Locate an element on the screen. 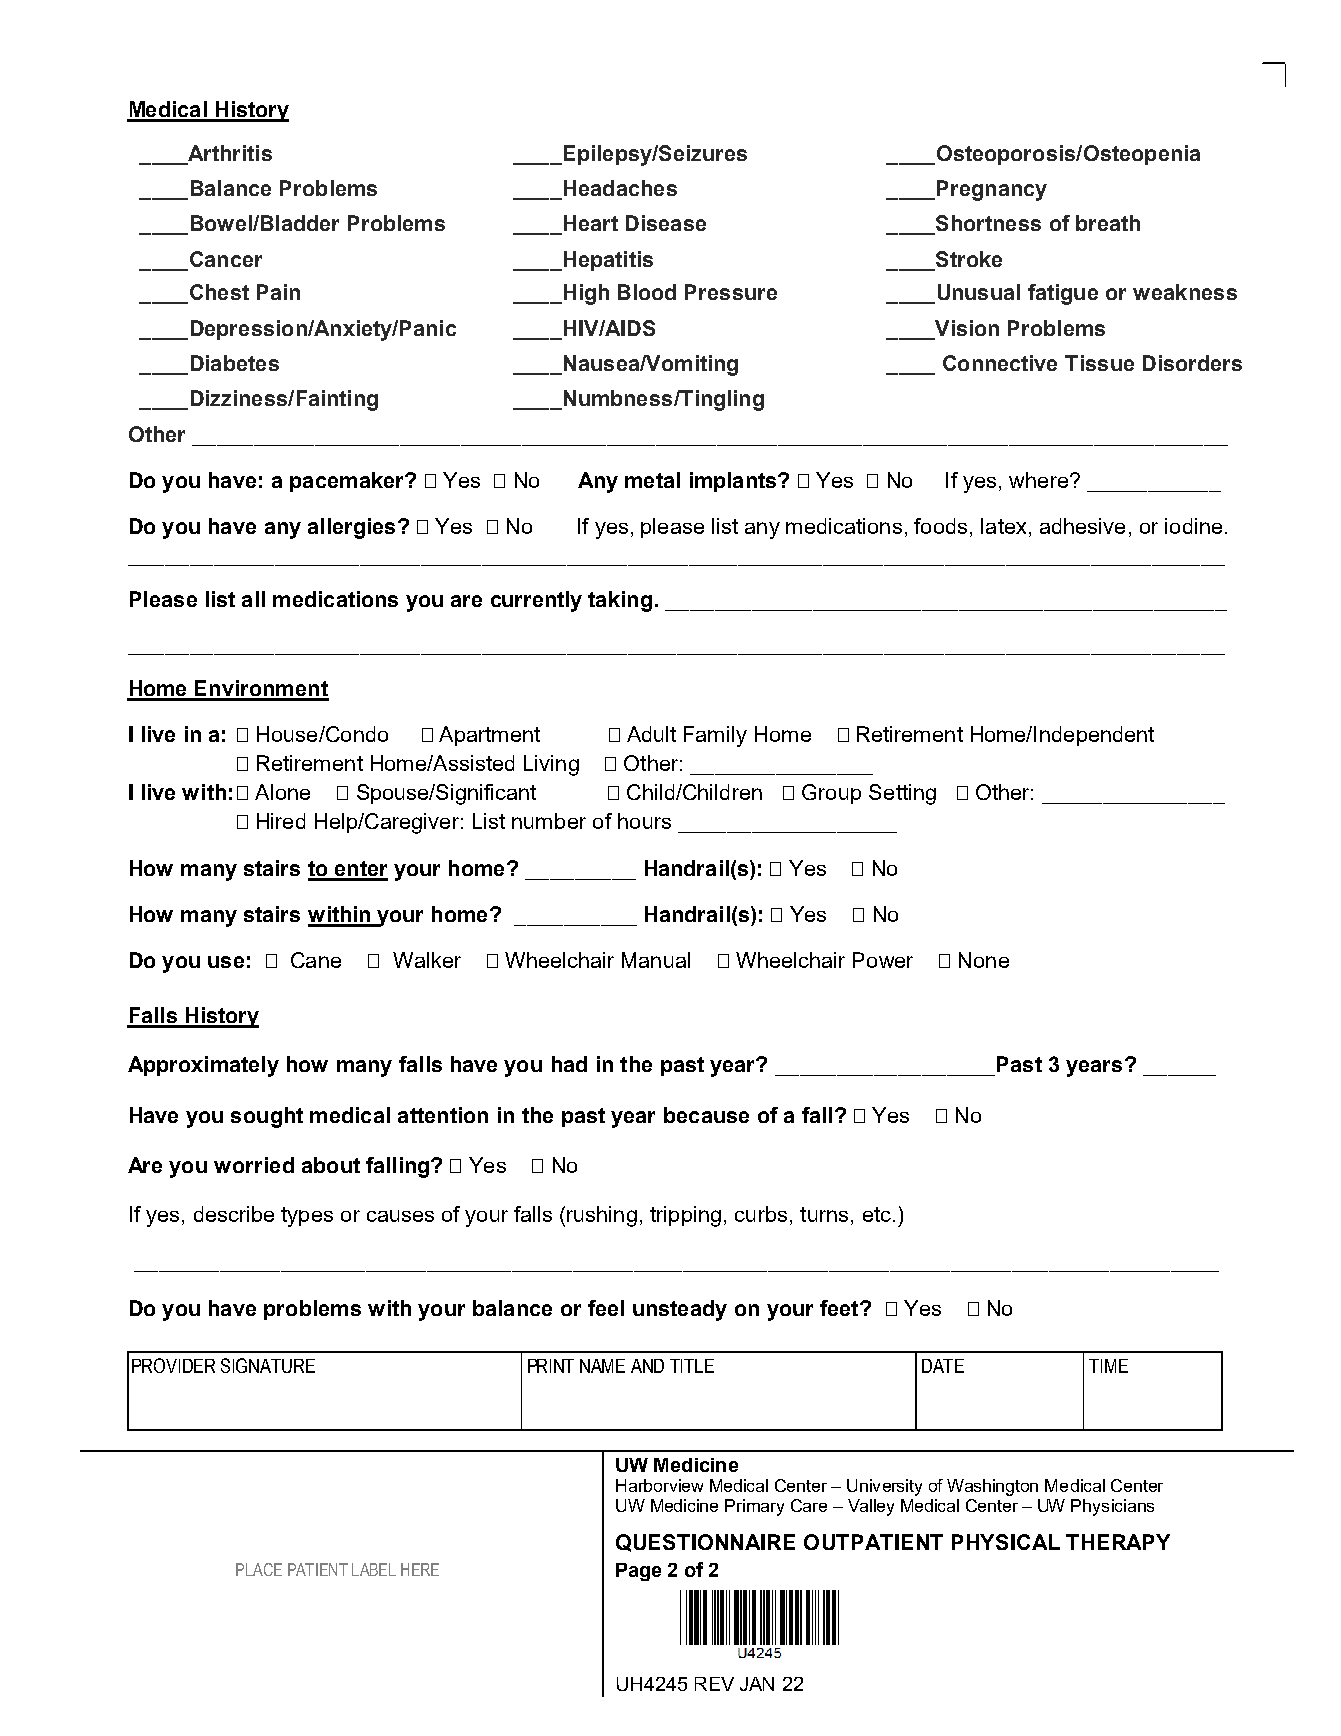 The height and width of the screenshot is (1736, 1341). adhesive is located at coordinates (1082, 526).
